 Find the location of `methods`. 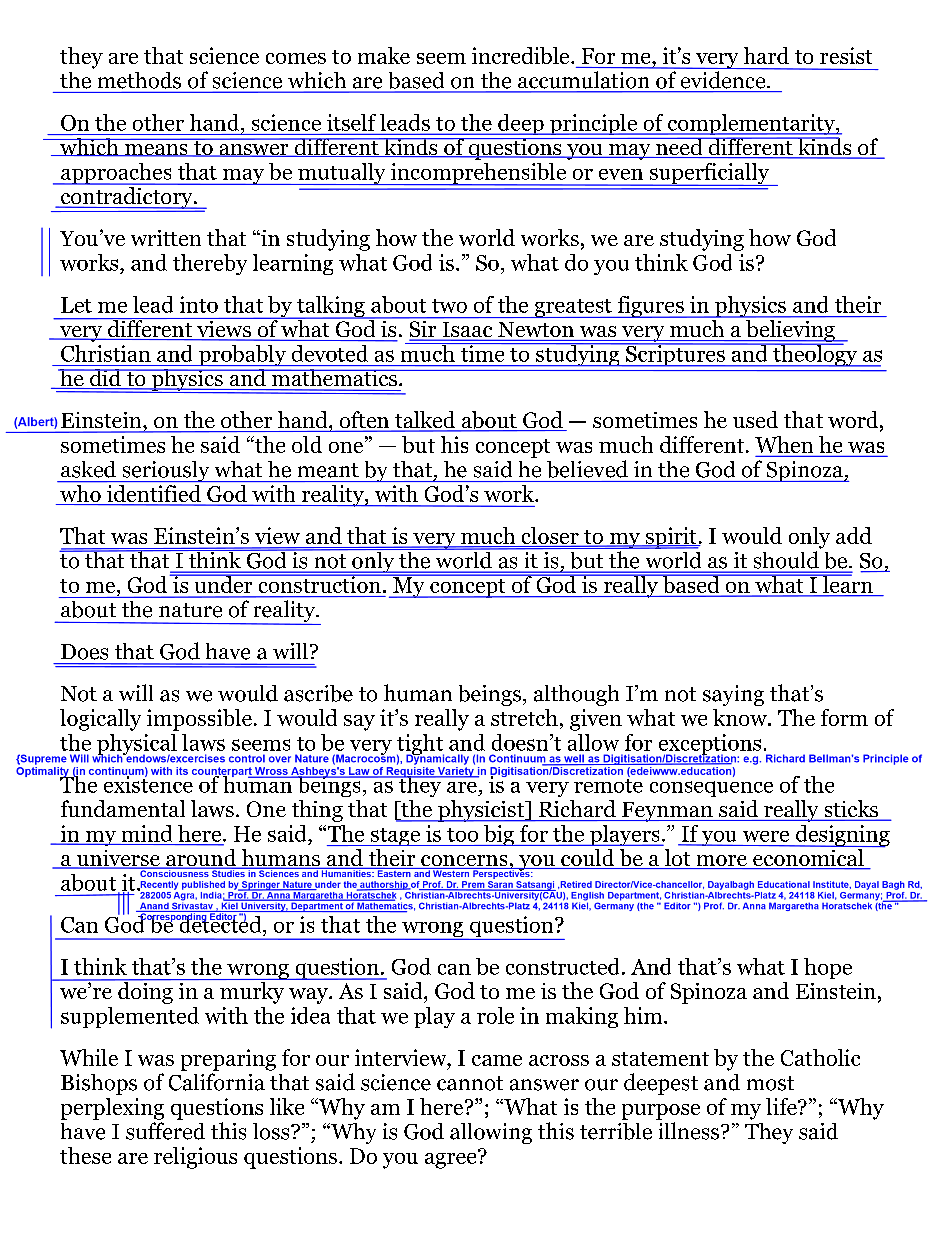

methods is located at coordinates (139, 80).
